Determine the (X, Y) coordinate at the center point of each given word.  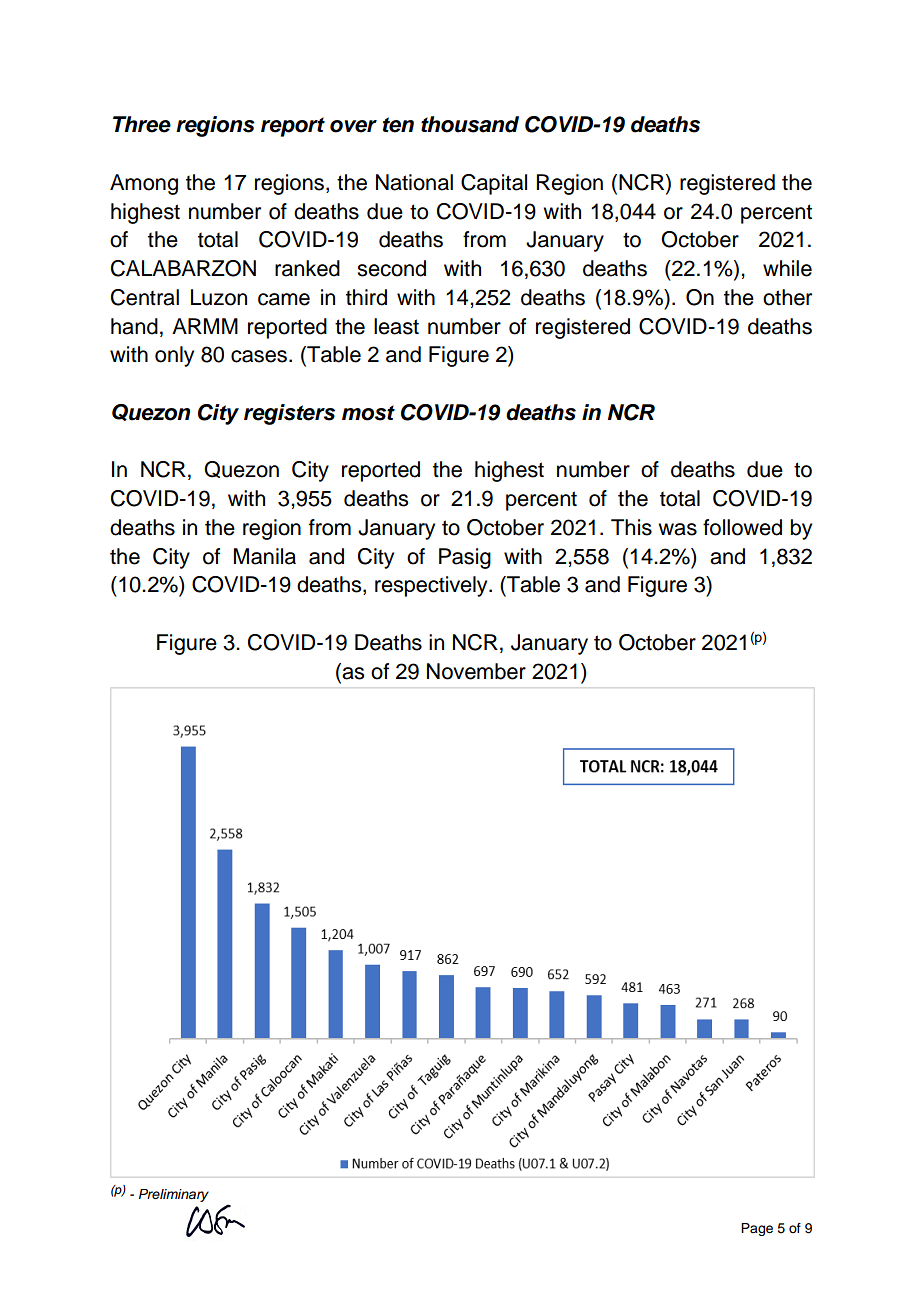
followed (742, 527)
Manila (265, 556)
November (476, 671)
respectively (432, 586)
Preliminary (174, 1195)
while (787, 268)
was (677, 529)
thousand (470, 124)
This (631, 527)
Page (757, 1229)
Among (144, 184)
